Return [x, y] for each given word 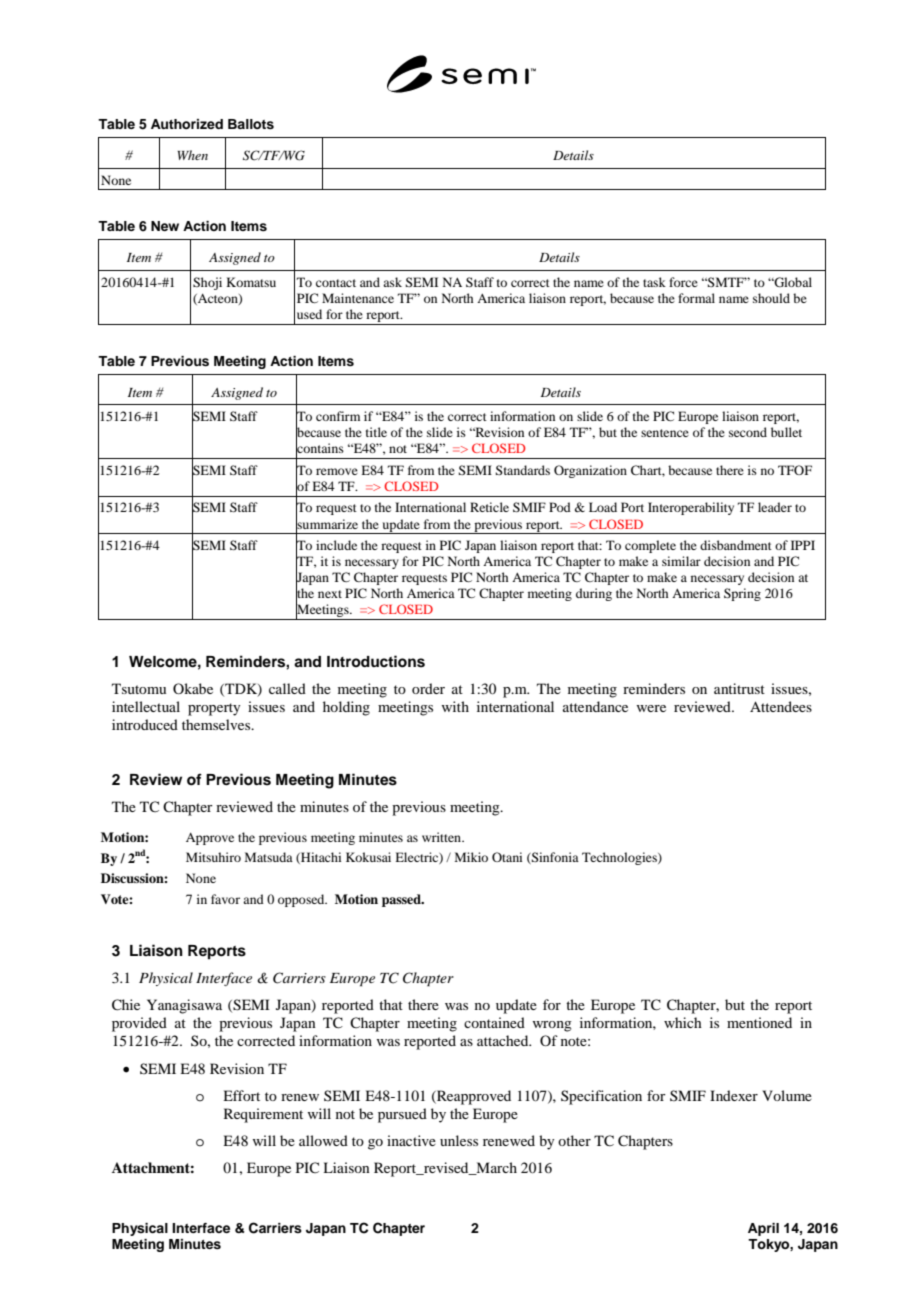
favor [225, 899]
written [443, 837]
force [683, 282]
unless [459, 1140]
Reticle [489, 507]
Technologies [620, 858]
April [763, 1229]
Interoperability [691, 508]
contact [336, 283]
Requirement [263, 1115]
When [192, 155]
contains [320, 448]
